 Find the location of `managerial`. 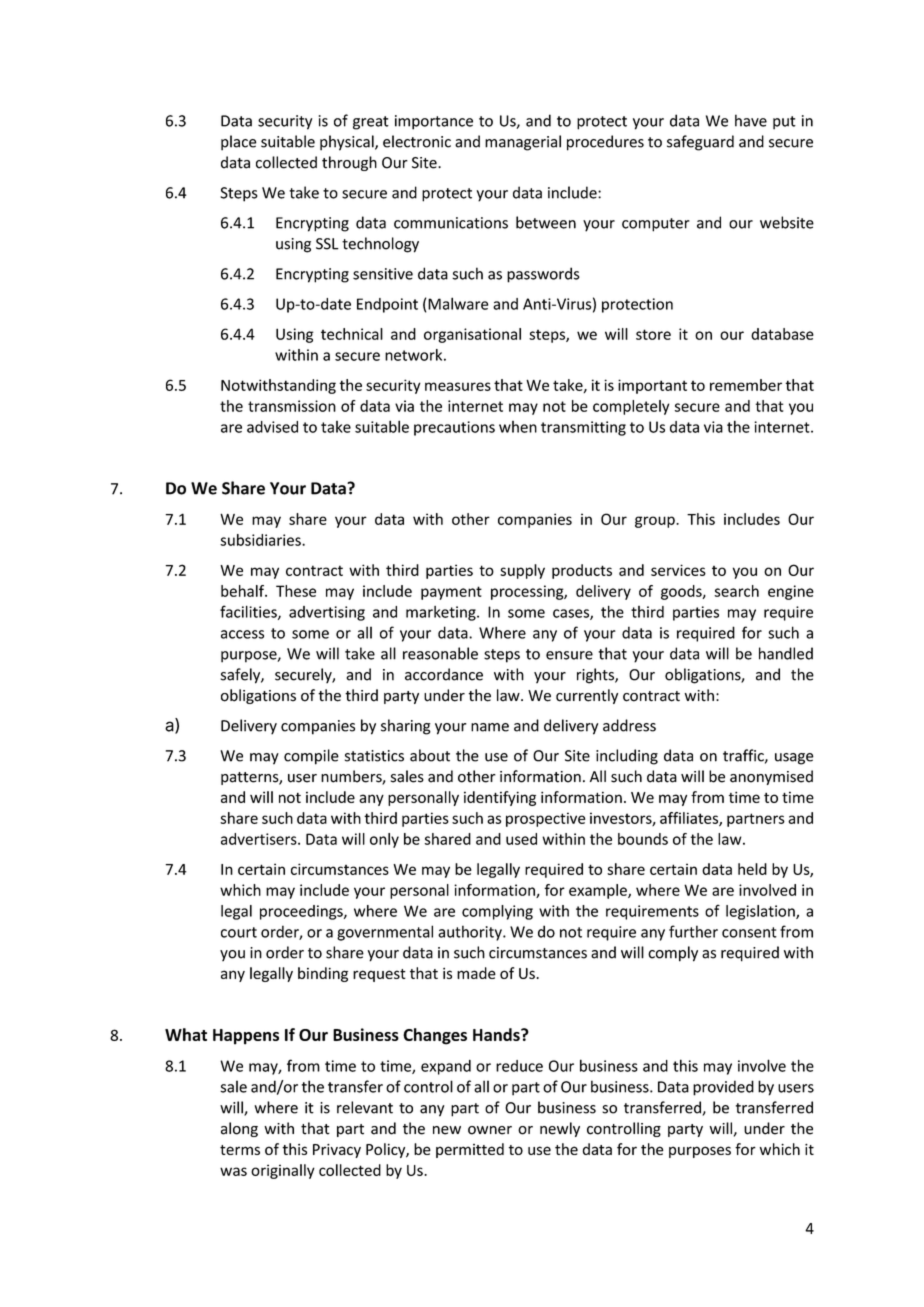

managerial is located at coordinates (523, 143).
